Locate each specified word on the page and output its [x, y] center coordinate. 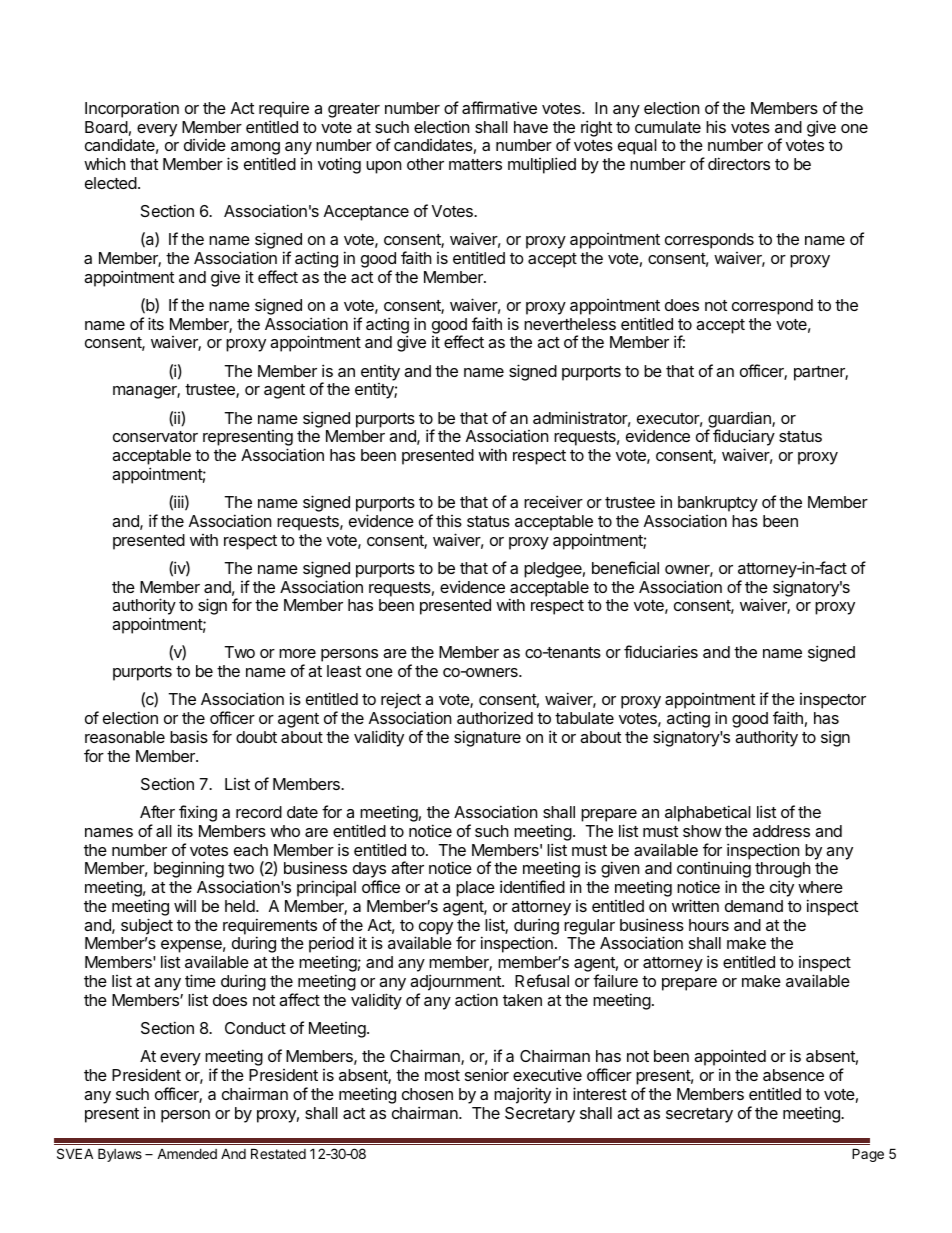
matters [475, 164]
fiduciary [744, 439]
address [781, 831]
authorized [495, 718]
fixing [197, 815]
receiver [553, 501]
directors [739, 163]
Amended [187, 1153]
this [449, 521]
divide [205, 145]
